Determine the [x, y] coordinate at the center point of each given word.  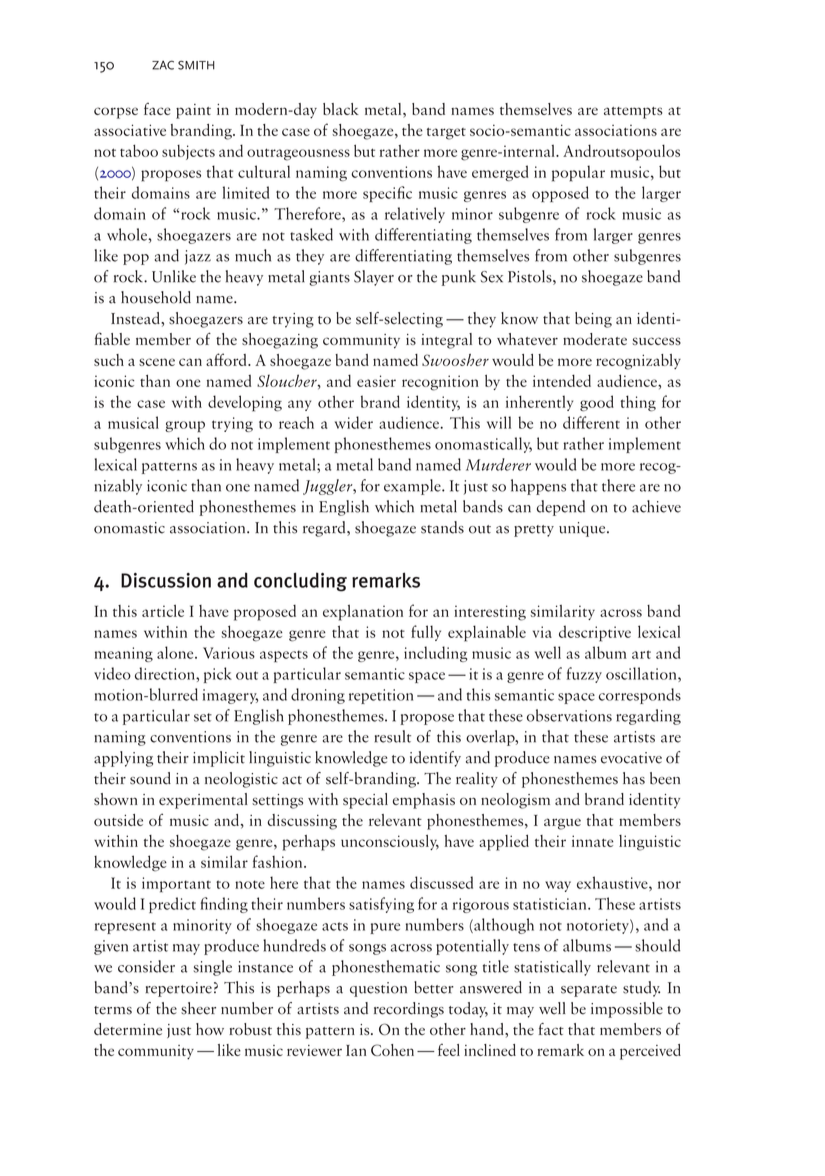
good [597, 403]
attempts [633, 113]
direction [166, 673]
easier [376, 381]
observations [569, 715]
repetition [381, 696]
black [341, 109]
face [157, 109]
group [185, 426]
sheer [198, 1008]
